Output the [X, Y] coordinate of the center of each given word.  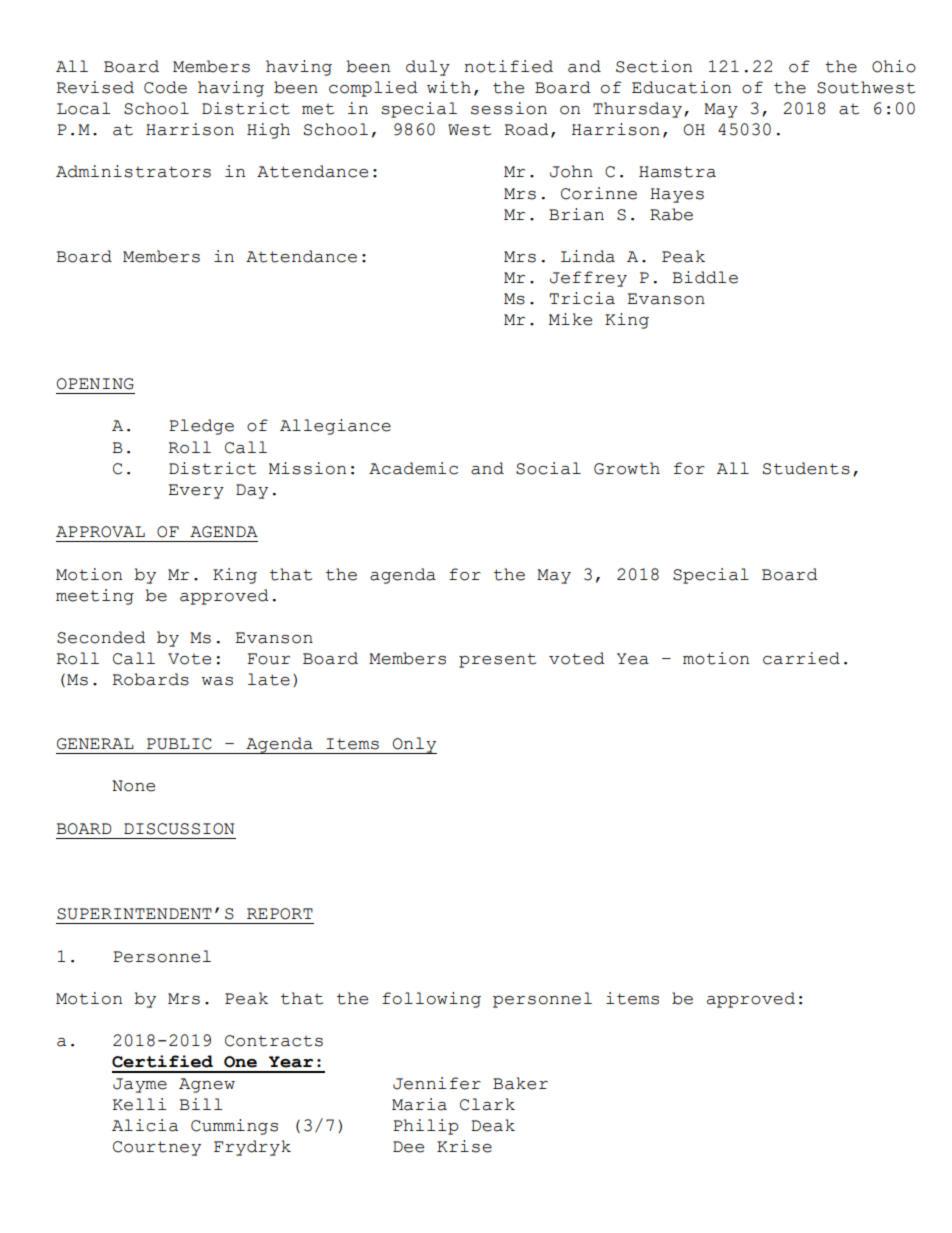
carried [801, 658]
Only [414, 745]
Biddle [705, 277]
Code [165, 87]
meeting [95, 597]
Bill [200, 1104]
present [497, 661]
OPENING [95, 384]
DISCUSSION [179, 829]
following [431, 1000]
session [509, 108]
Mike [570, 319]
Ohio [894, 66]
